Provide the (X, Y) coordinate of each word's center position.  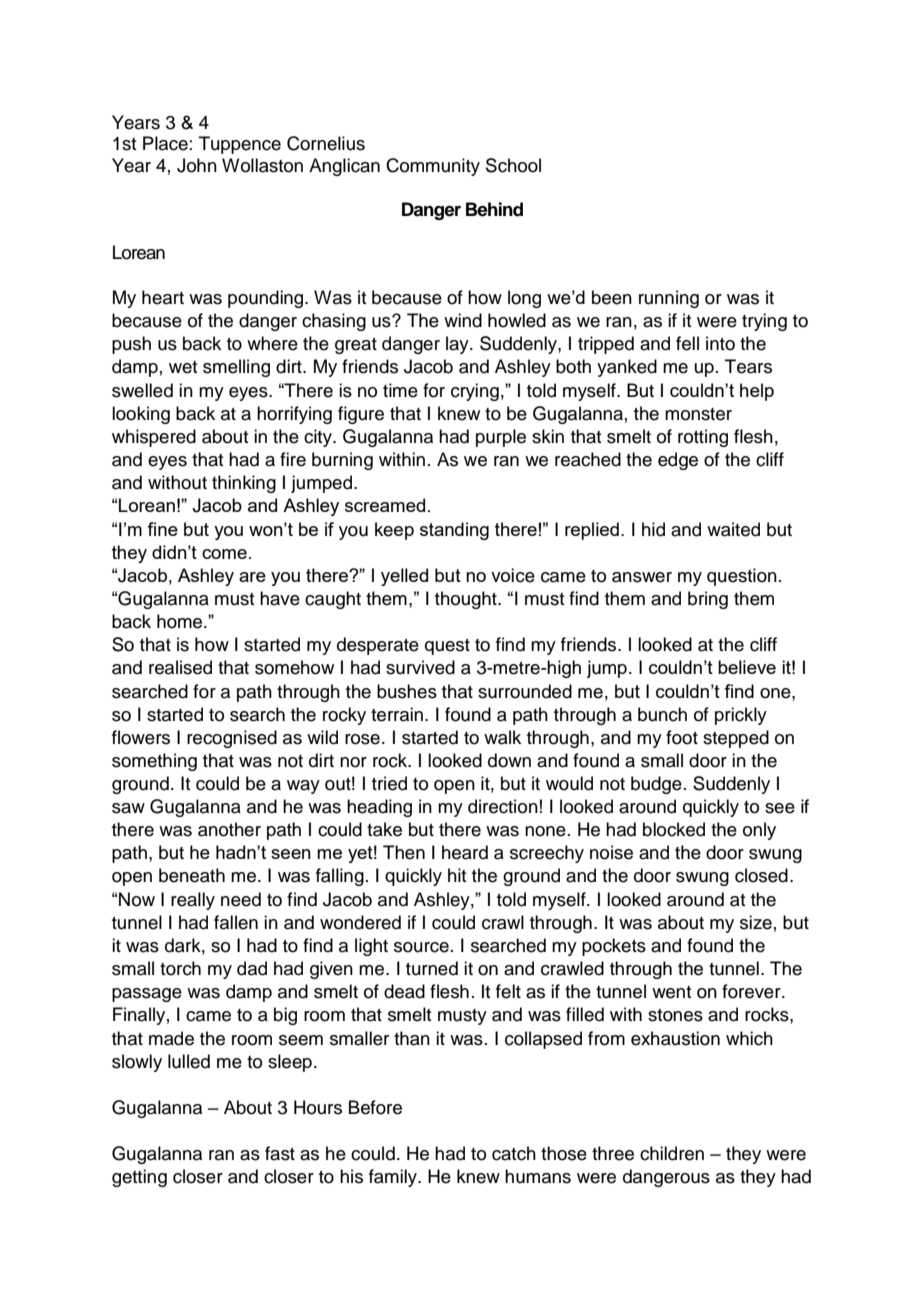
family (394, 1178)
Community (433, 167)
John (197, 165)
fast (280, 1153)
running (669, 299)
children (672, 1153)
